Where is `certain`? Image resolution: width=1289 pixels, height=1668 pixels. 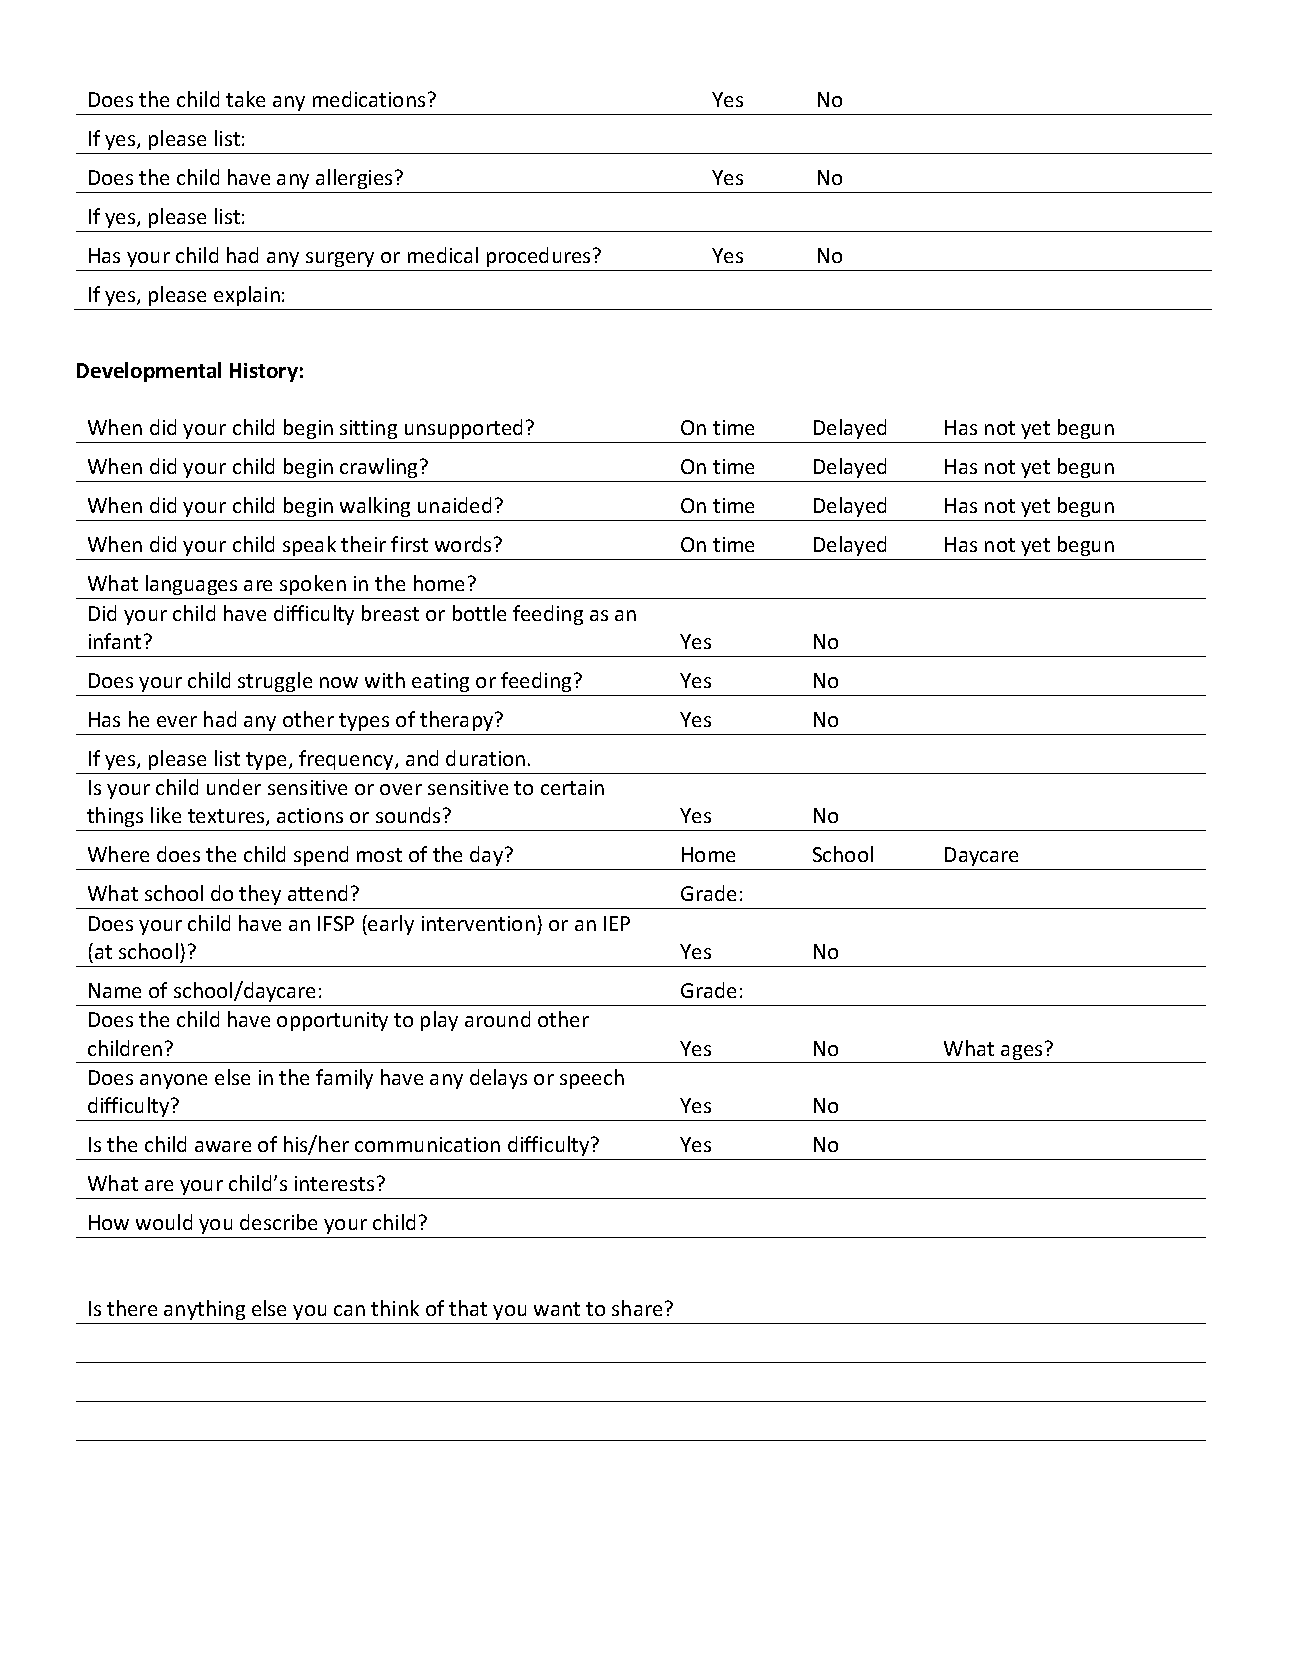
certain is located at coordinates (572, 787).
